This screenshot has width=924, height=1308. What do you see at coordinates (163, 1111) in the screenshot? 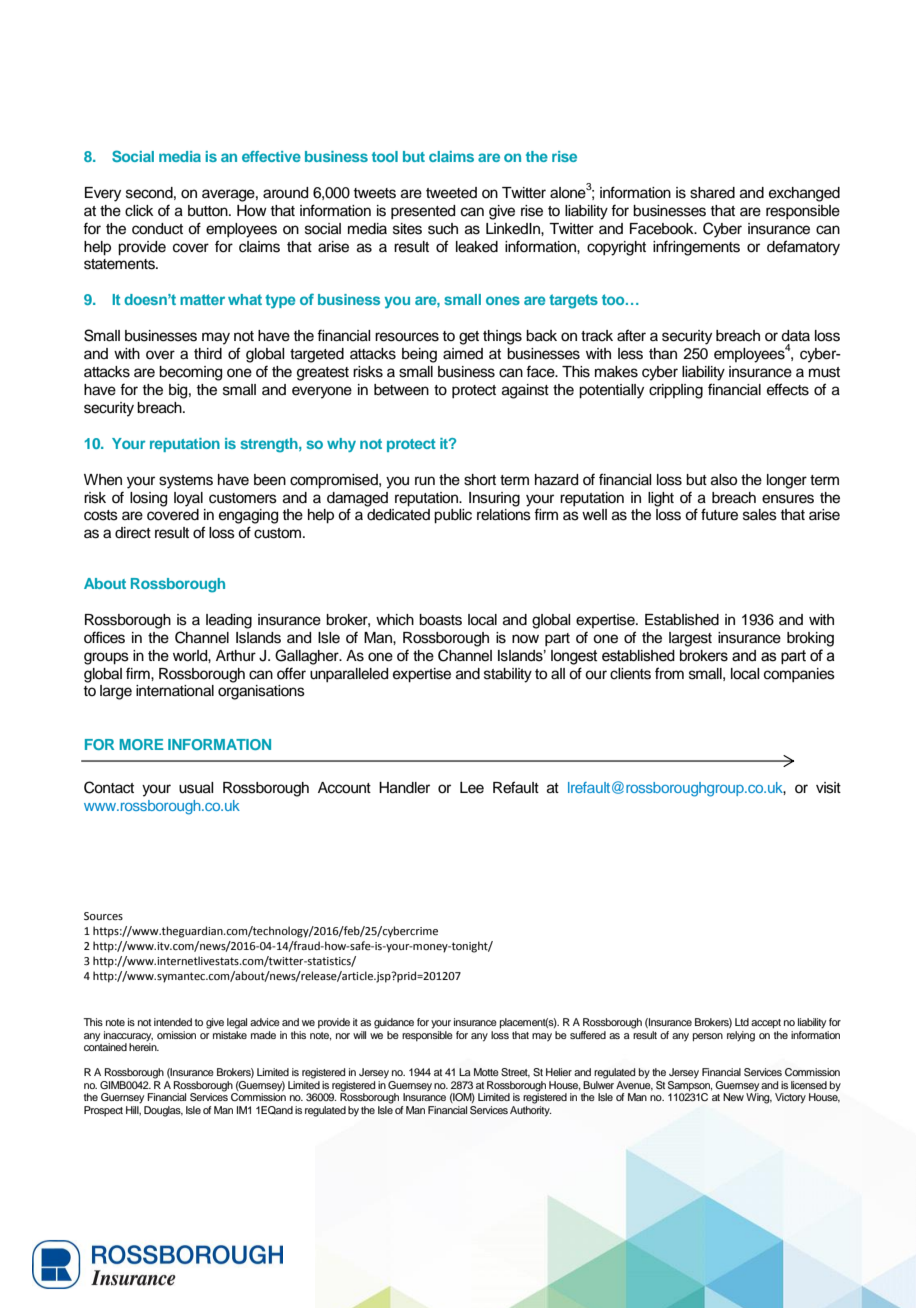
I see `Douglas` at bounding box center [163, 1111].
